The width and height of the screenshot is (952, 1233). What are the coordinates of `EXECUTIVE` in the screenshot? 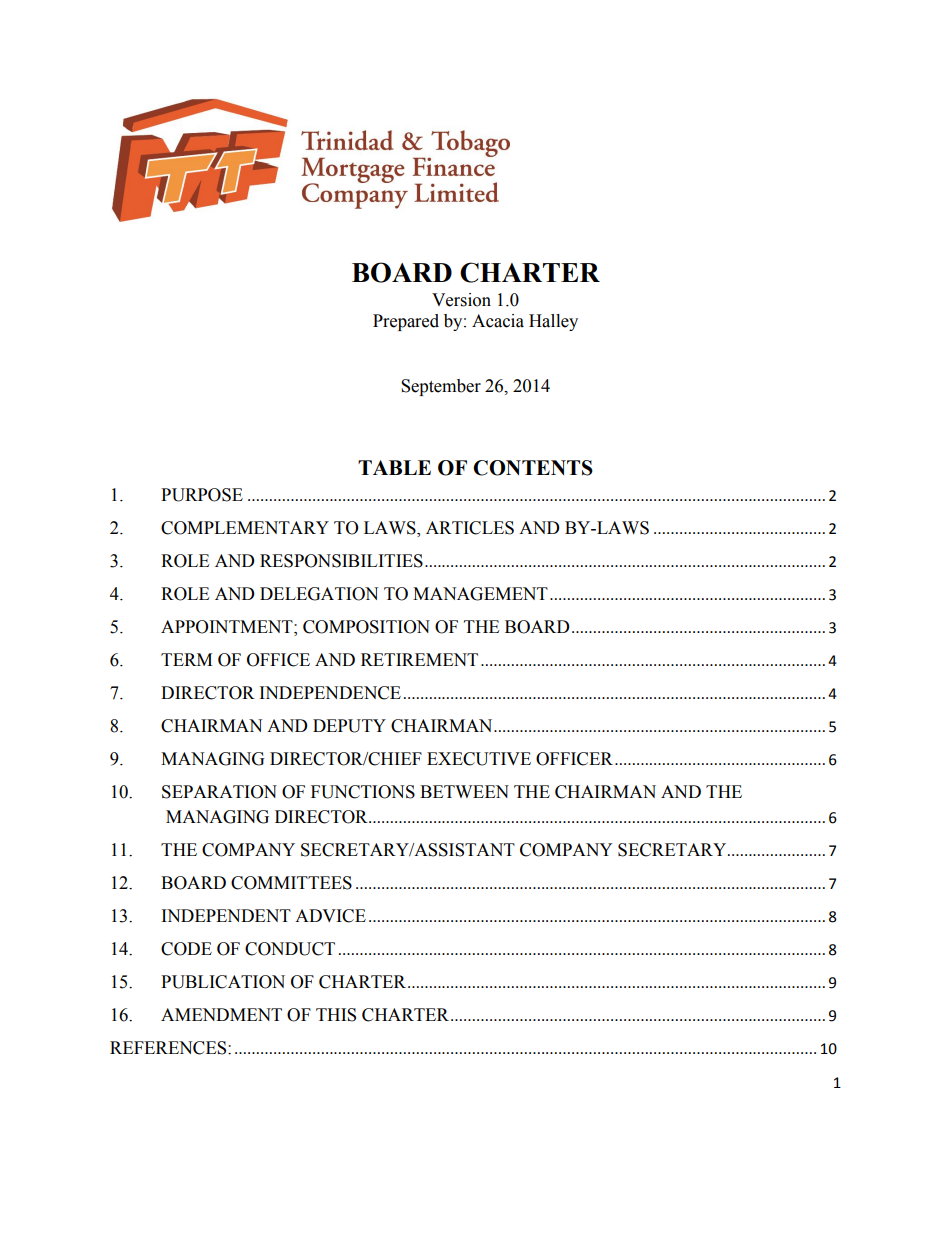 It's located at (479, 759).
